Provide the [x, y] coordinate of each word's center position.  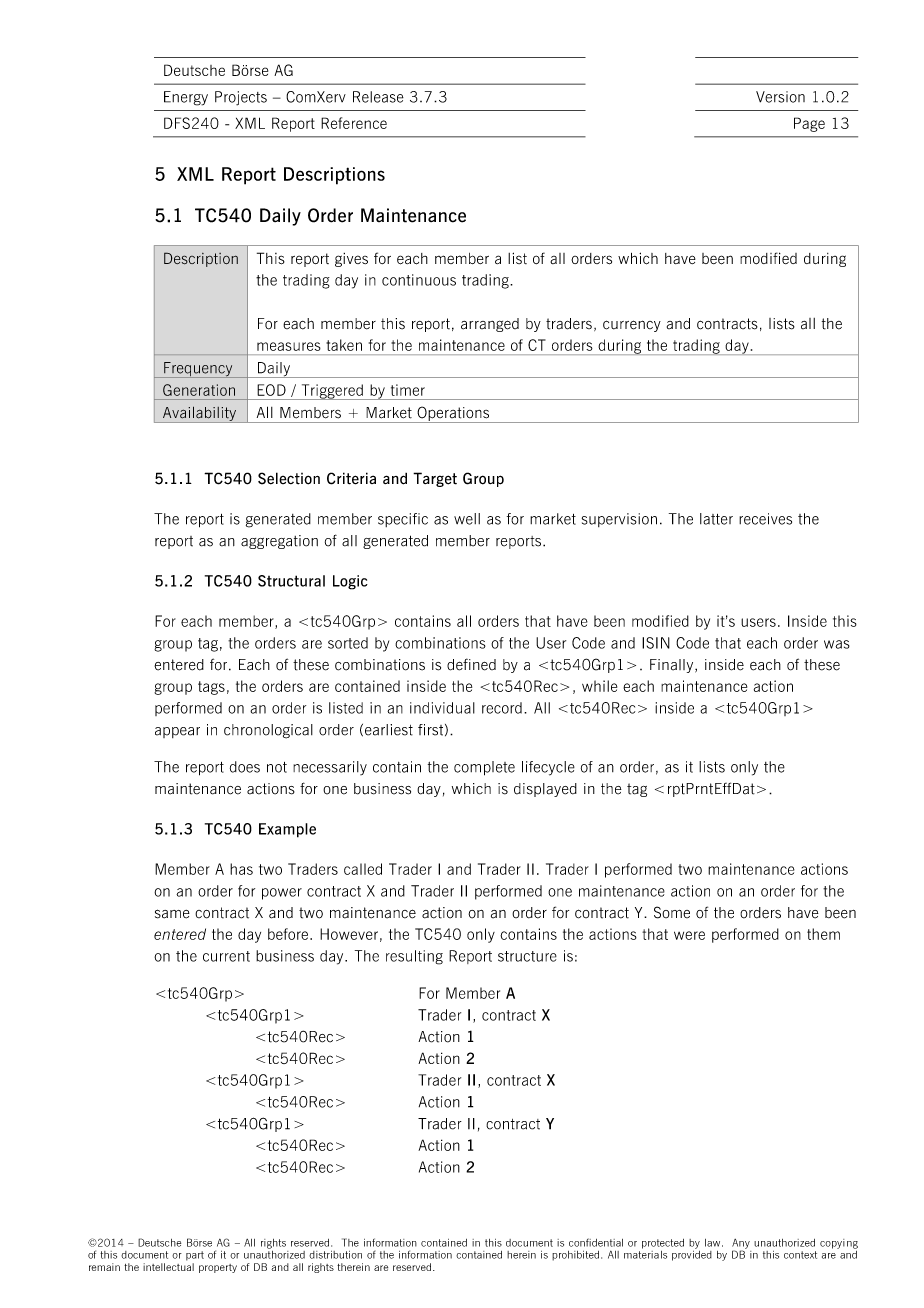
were [689, 935]
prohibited [577, 1256]
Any [741, 1245]
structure [527, 956]
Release [378, 97]
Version [780, 97]
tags [211, 688]
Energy [186, 98]
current [226, 956]
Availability [200, 414]
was [837, 644]
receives [765, 519]
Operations [453, 414]
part [195, 1256]
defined [471, 664]
